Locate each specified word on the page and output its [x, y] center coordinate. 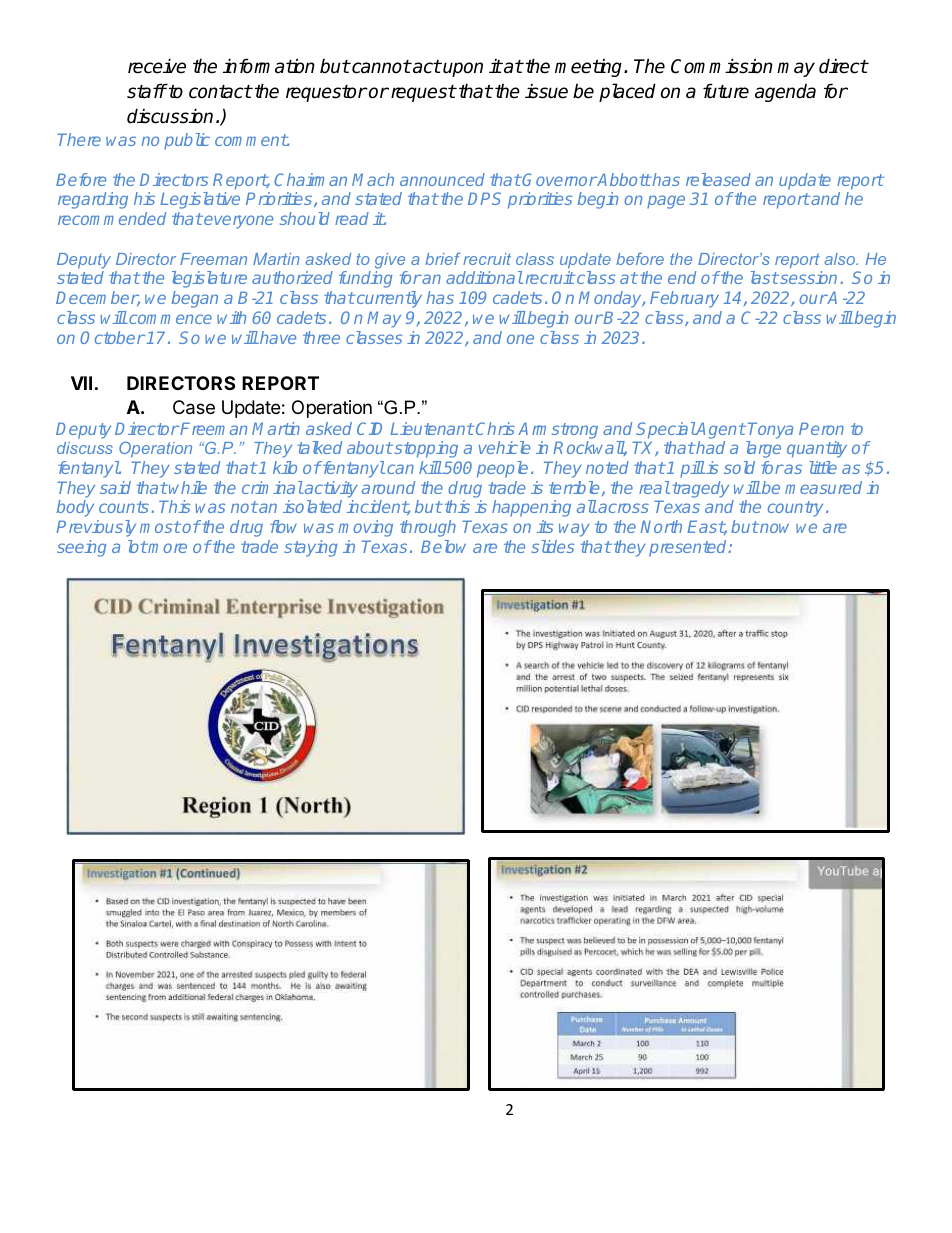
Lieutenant [432, 428]
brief [442, 259]
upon [463, 69]
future [726, 91]
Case [194, 407]
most [160, 527]
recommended [112, 218]
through [428, 528]
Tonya [770, 430]
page [666, 202]
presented [689, 548]
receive [157, 66]
